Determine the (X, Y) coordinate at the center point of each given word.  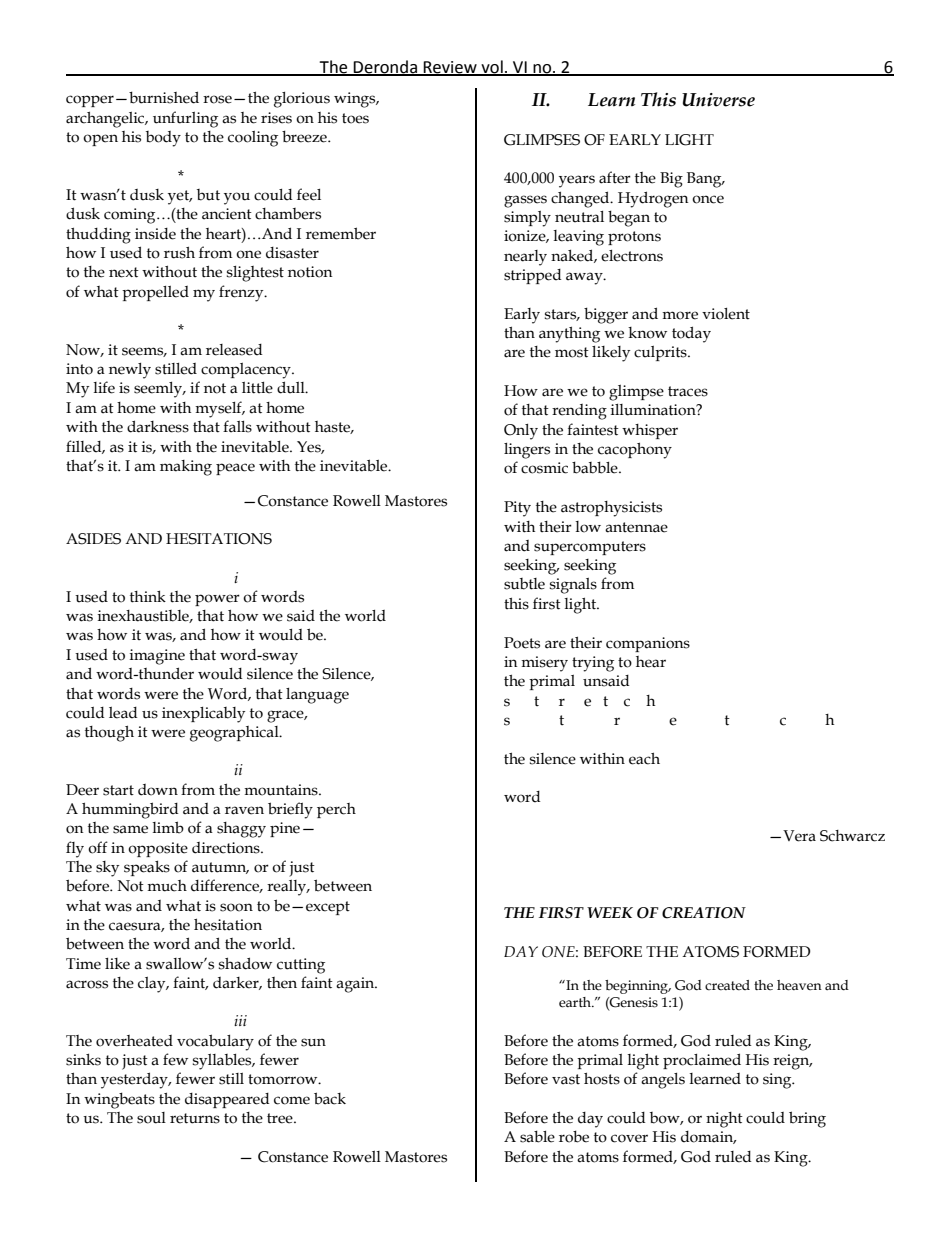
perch (336, 810)
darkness (158, 426)
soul (151, 1118)
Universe (718, 100)
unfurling (185, 119)
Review (450, 68)
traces (688, 391)
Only (521, 432)
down (158, 790)
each (644, 759)
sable (537, 1136)
